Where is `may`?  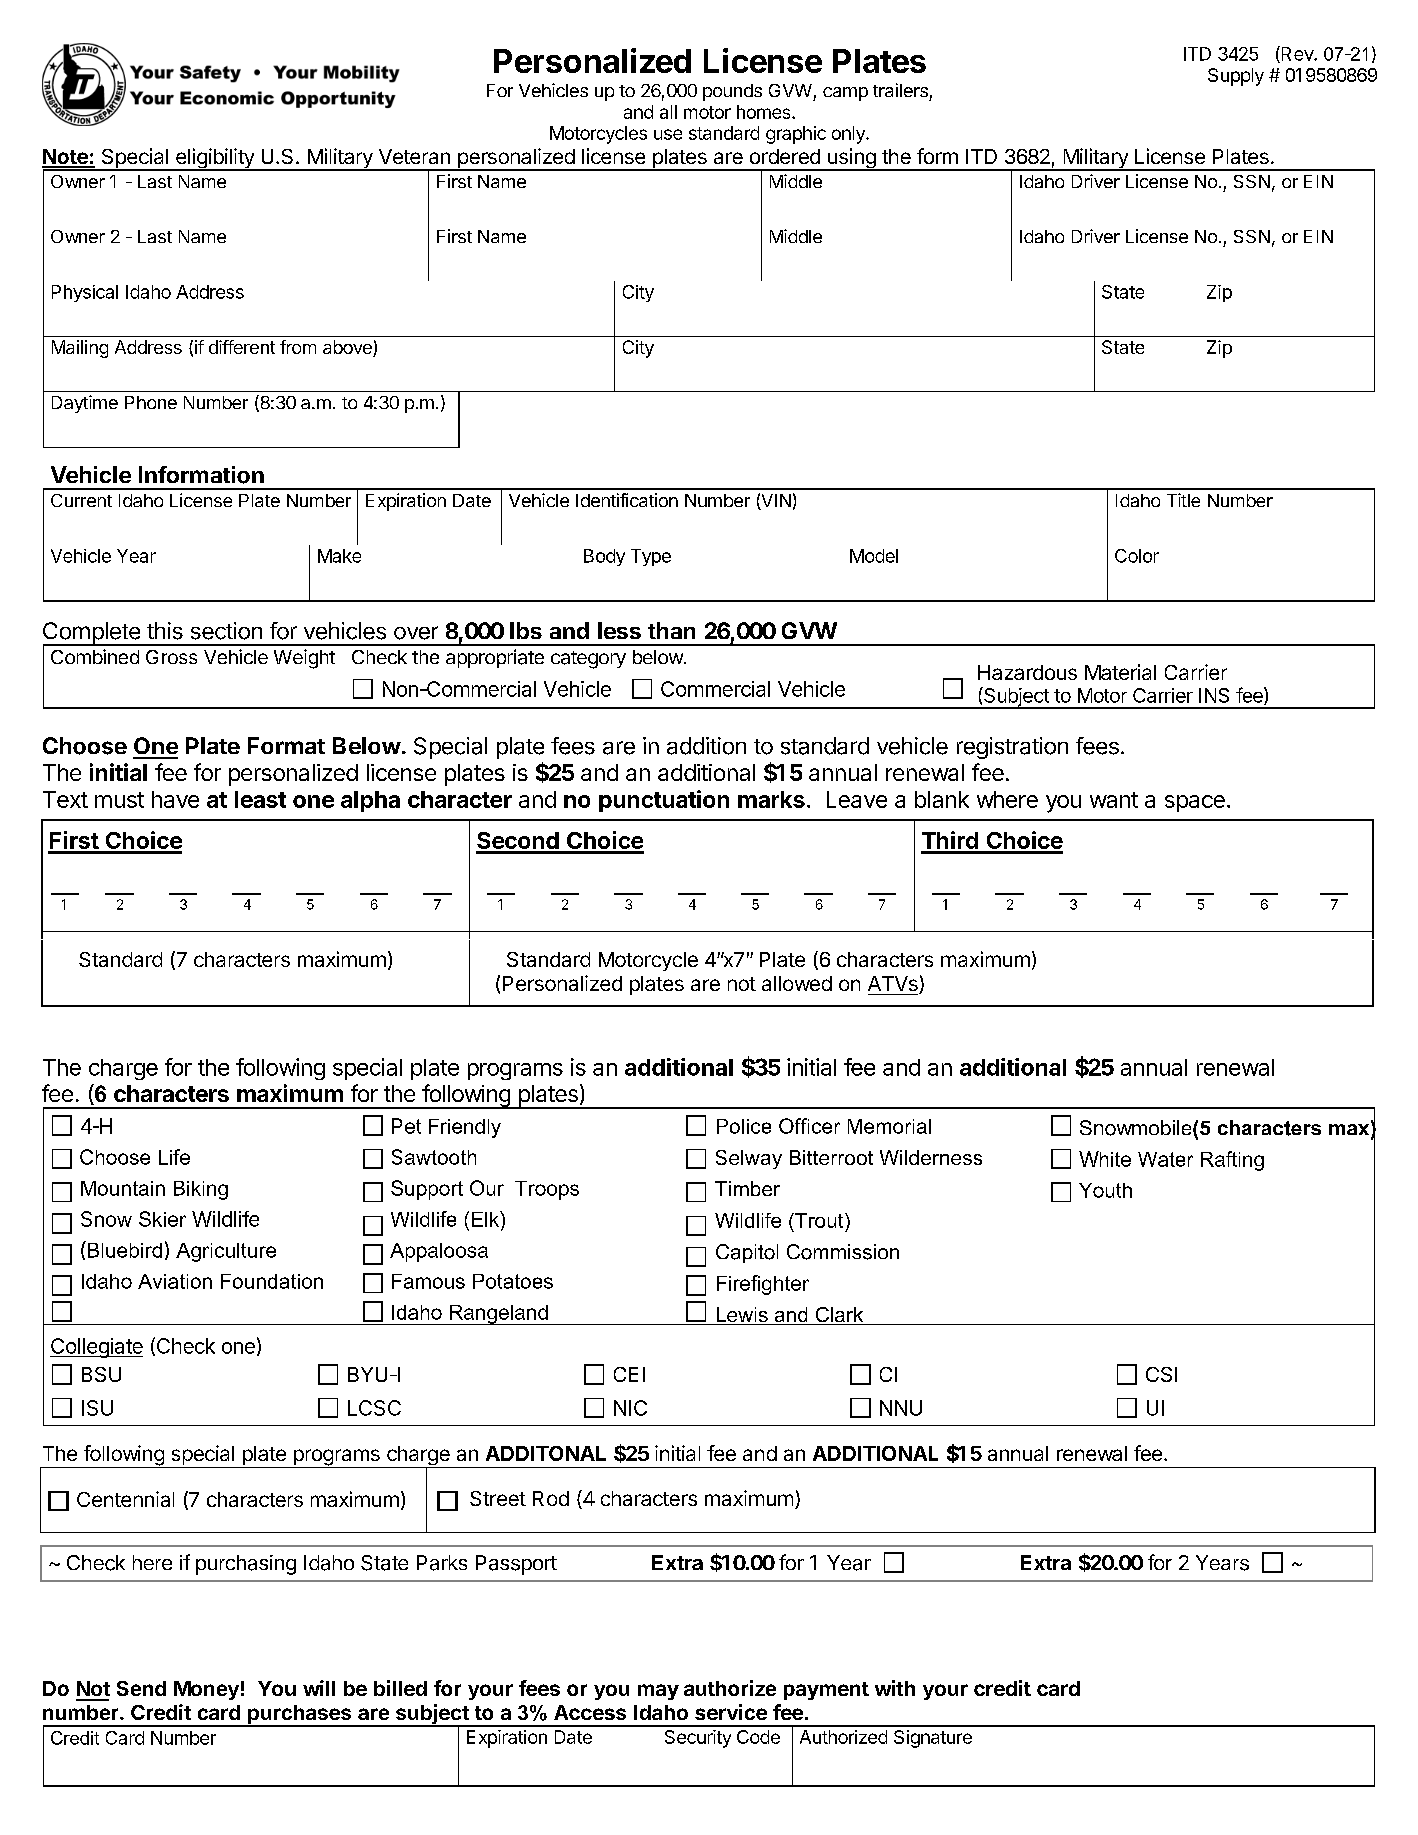 may is located at coordinates (658, 1692).
